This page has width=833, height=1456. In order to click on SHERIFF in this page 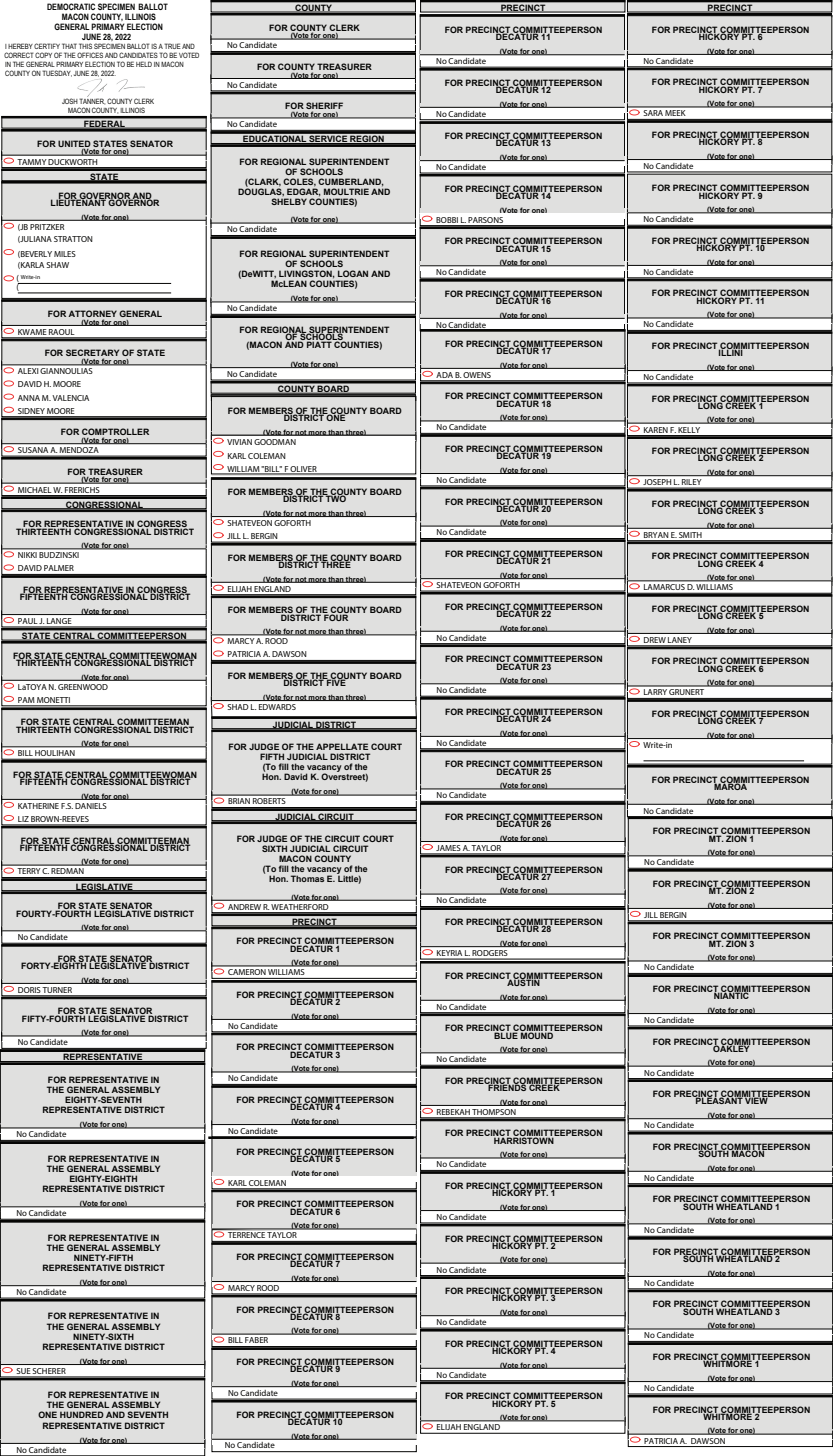, I will do `click(324, 107)`.
